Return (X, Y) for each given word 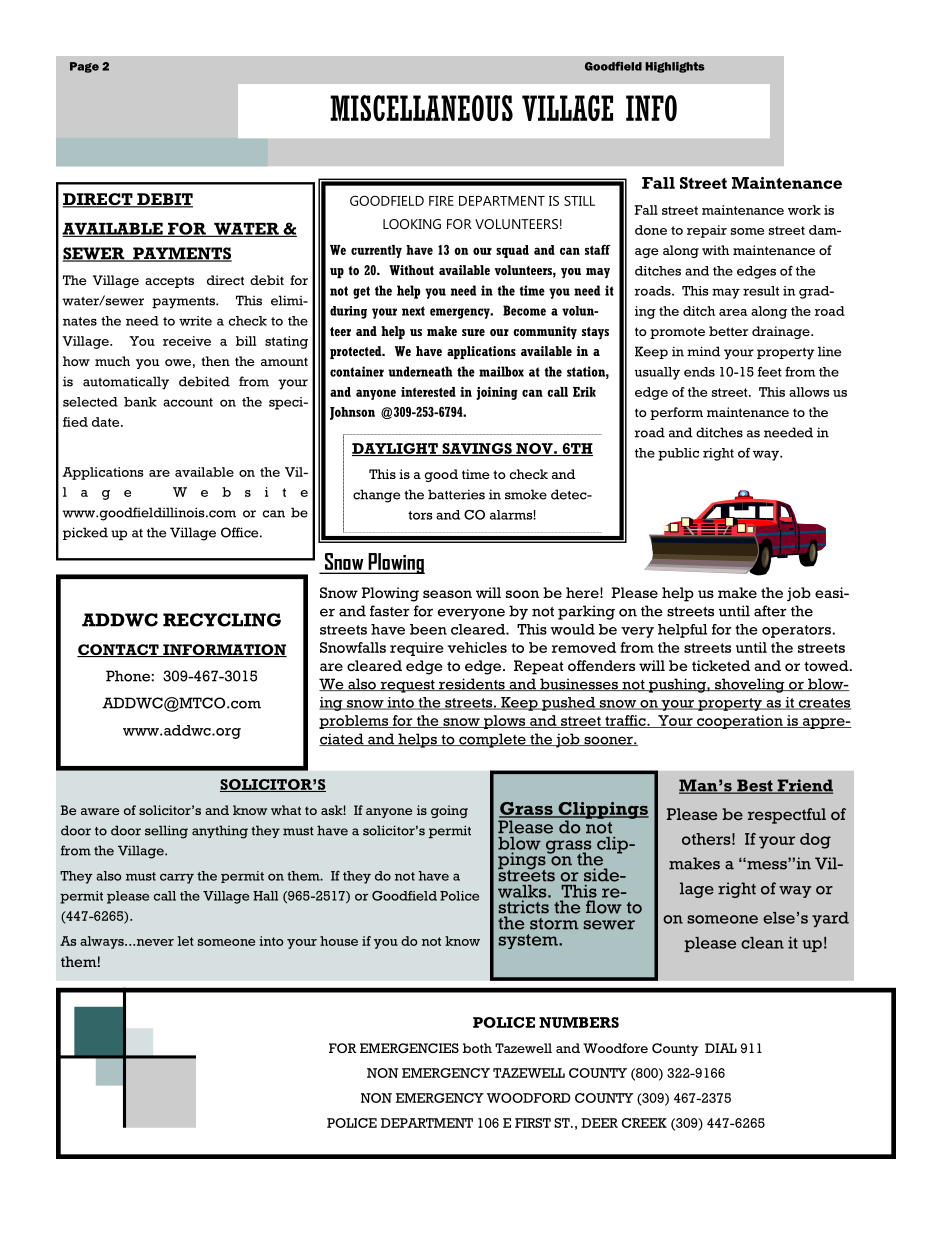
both (477, 1048)
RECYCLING (222, 620)
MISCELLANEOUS (421, 108)
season (447, 594)
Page (84, 67)
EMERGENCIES (409, 1048)
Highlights (675, 67)
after (770, 611)
